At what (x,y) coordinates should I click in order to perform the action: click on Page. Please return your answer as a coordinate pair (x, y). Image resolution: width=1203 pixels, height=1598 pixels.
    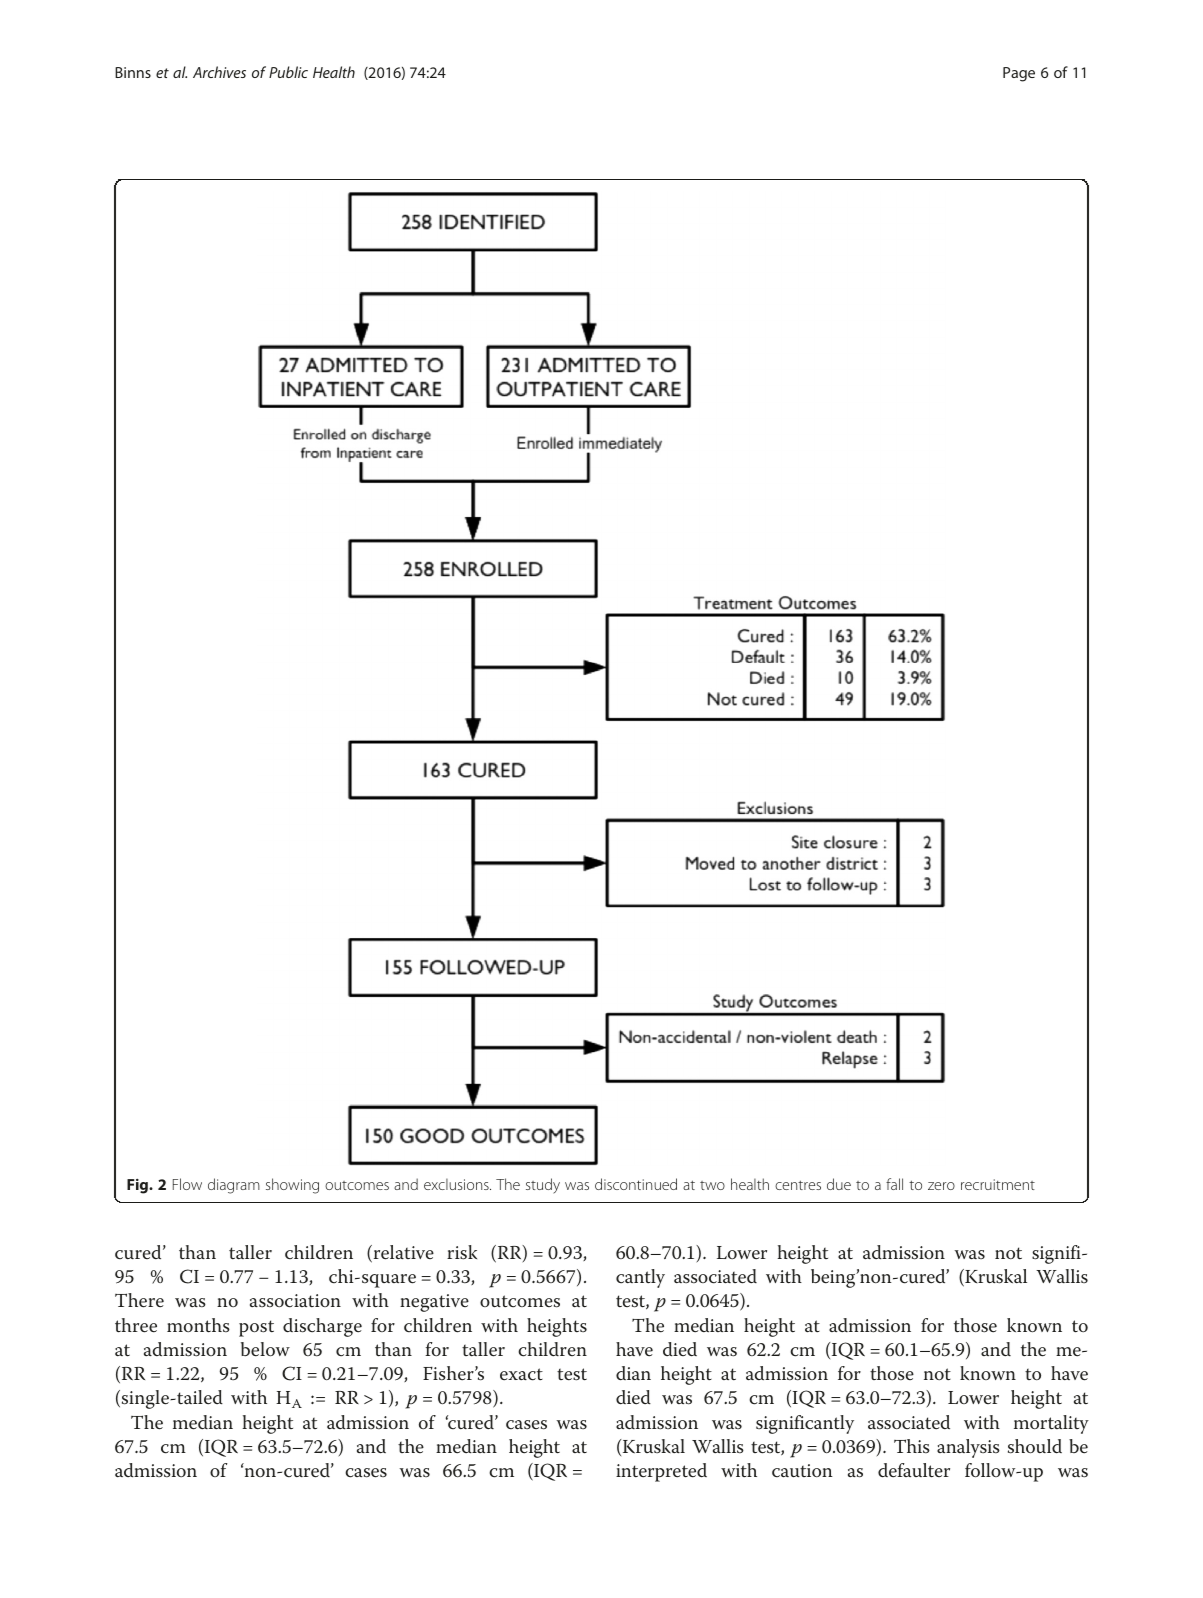
    Looking at the image, I should click on (1019, 74).
